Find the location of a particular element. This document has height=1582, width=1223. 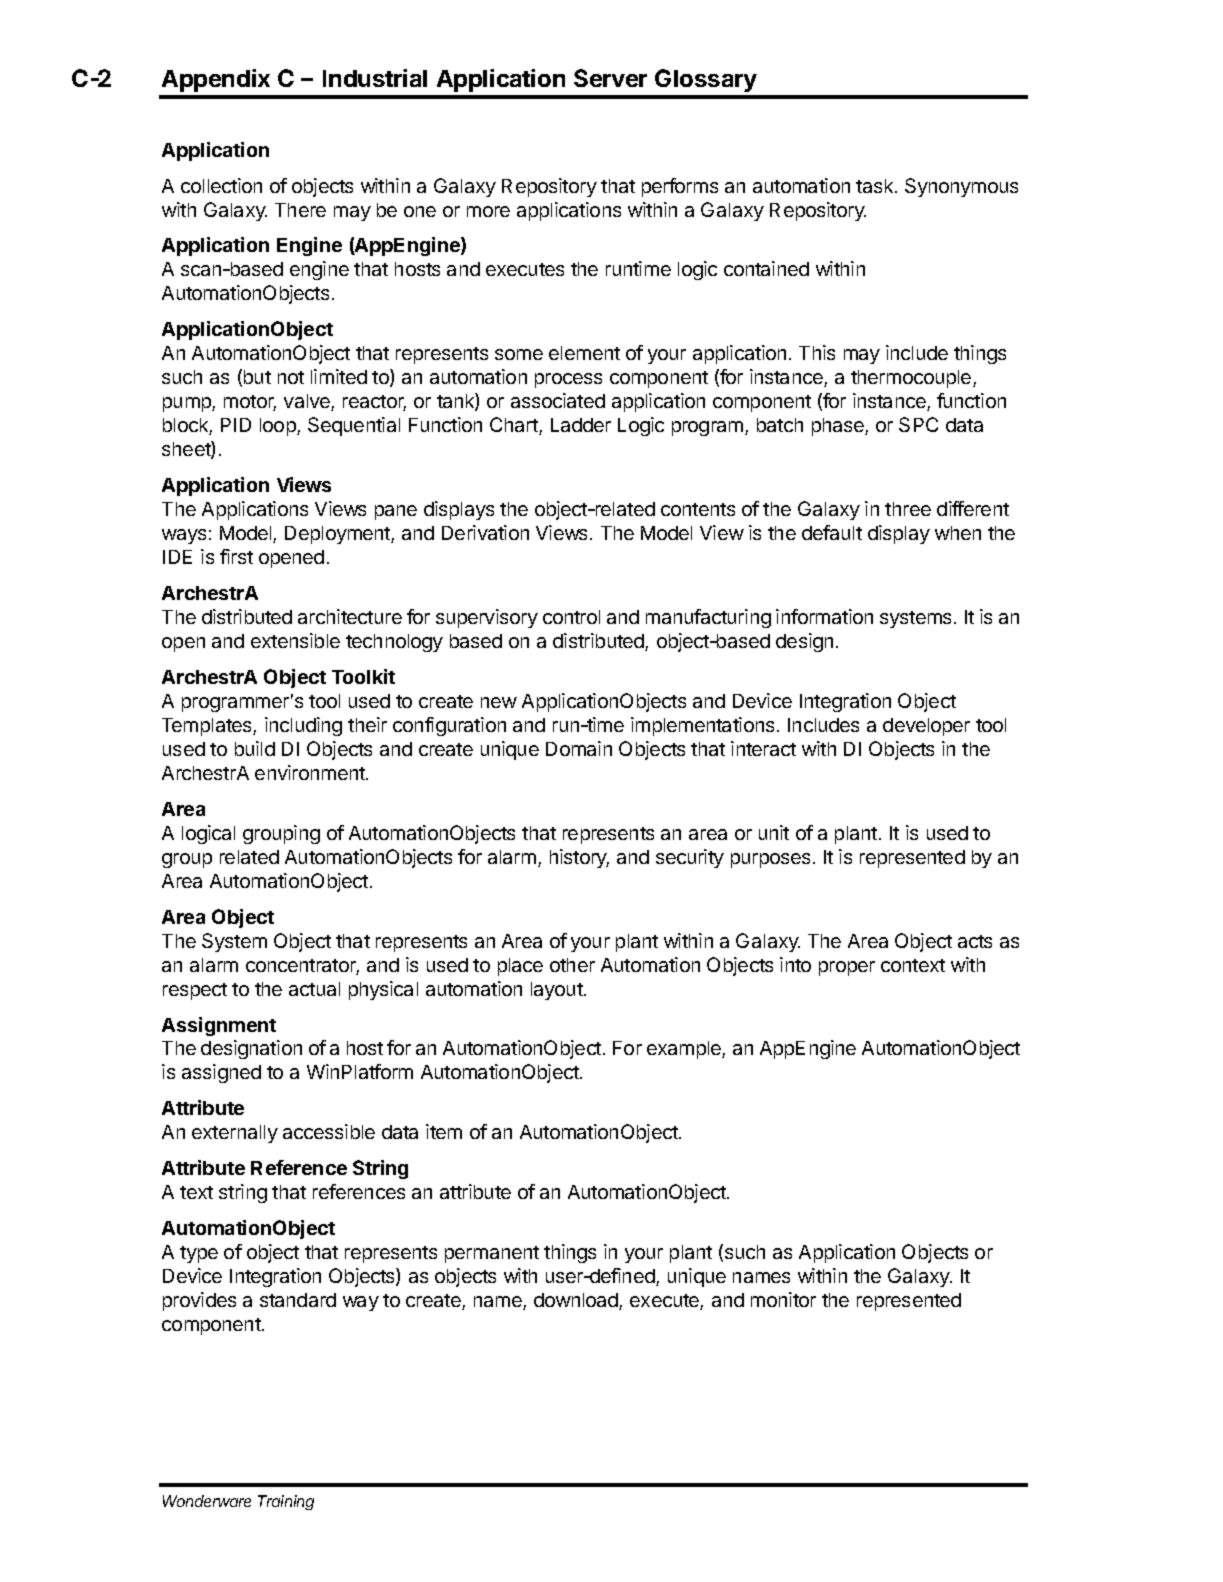

monitor is located at coordinates (783, 1299).
